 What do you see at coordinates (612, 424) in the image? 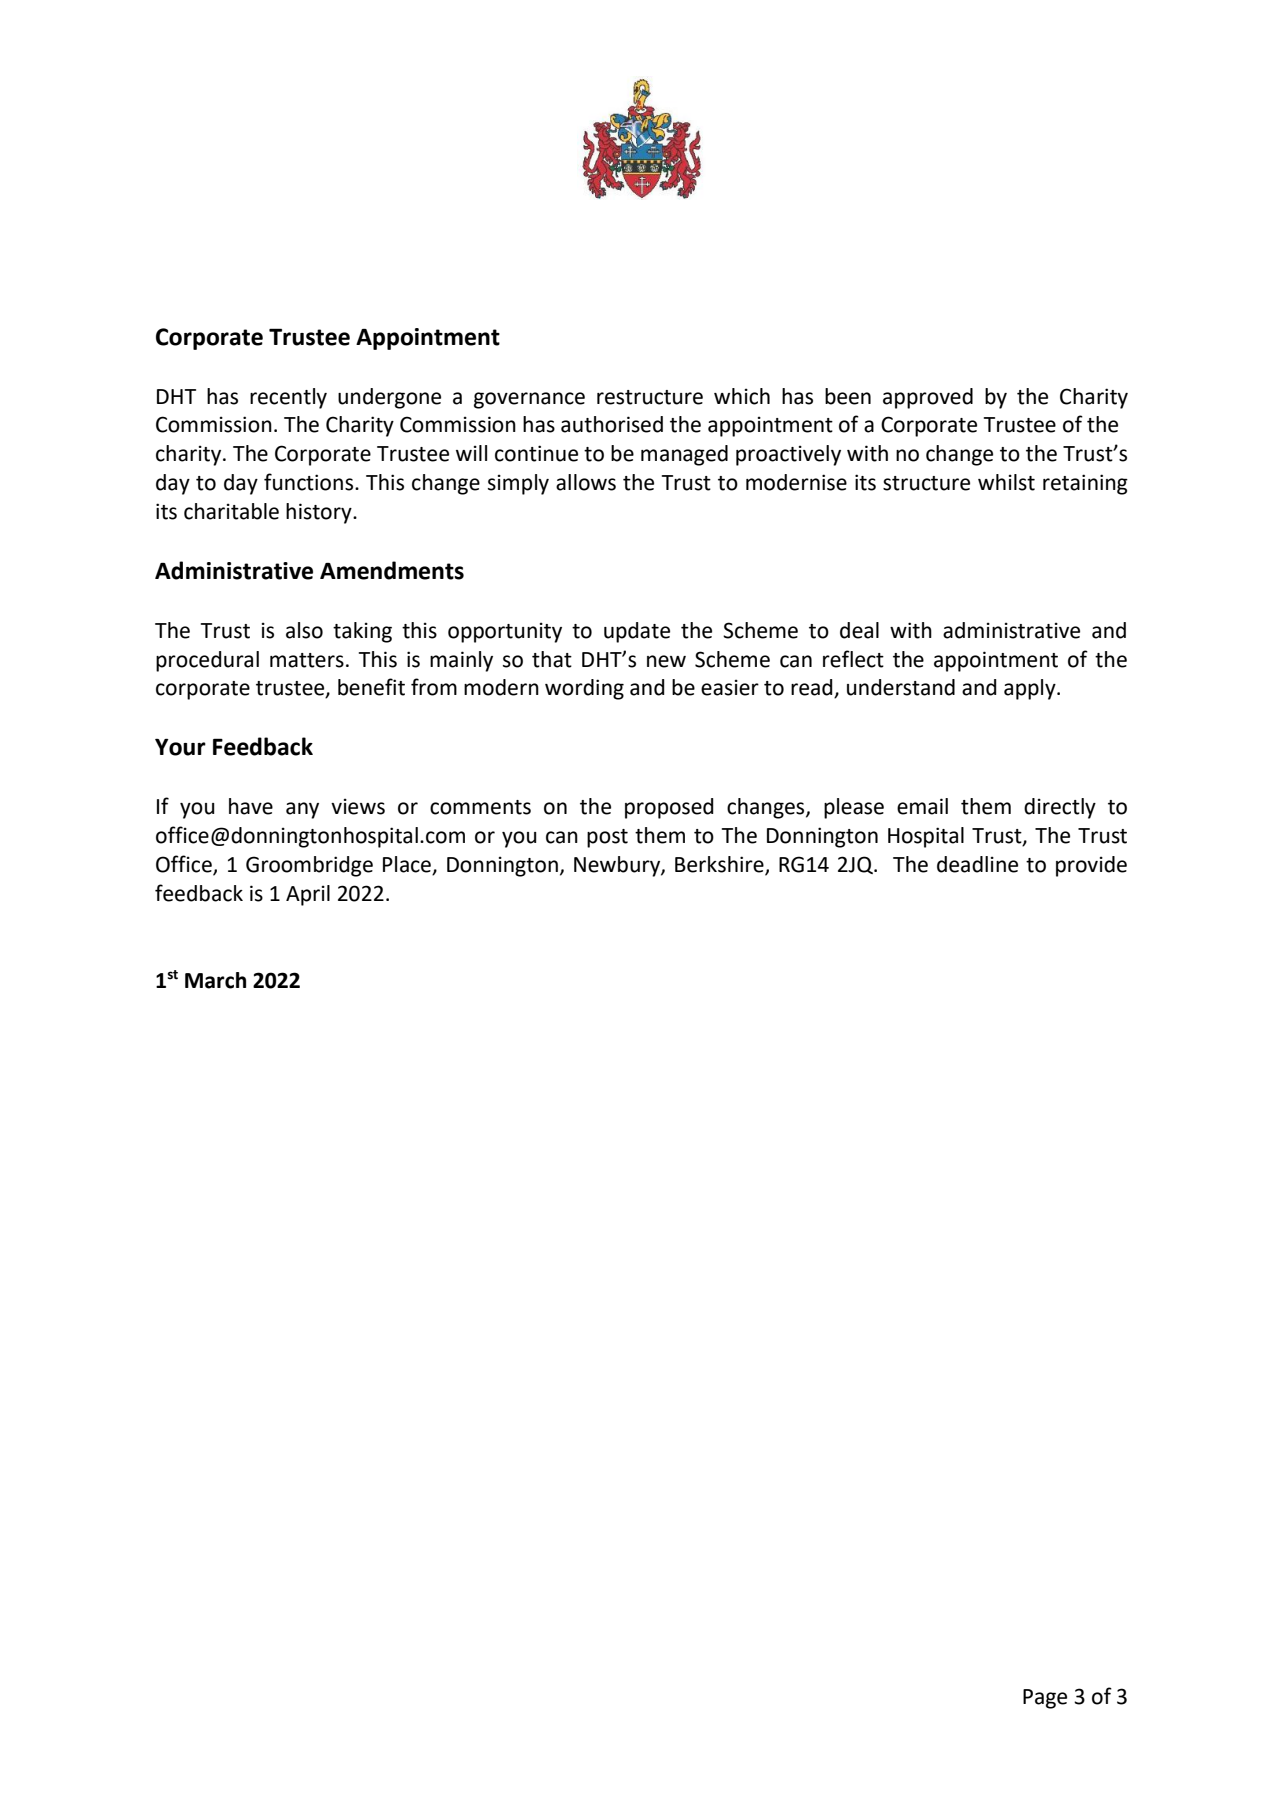
I see `authorised` at bounding box center [612, 424].
